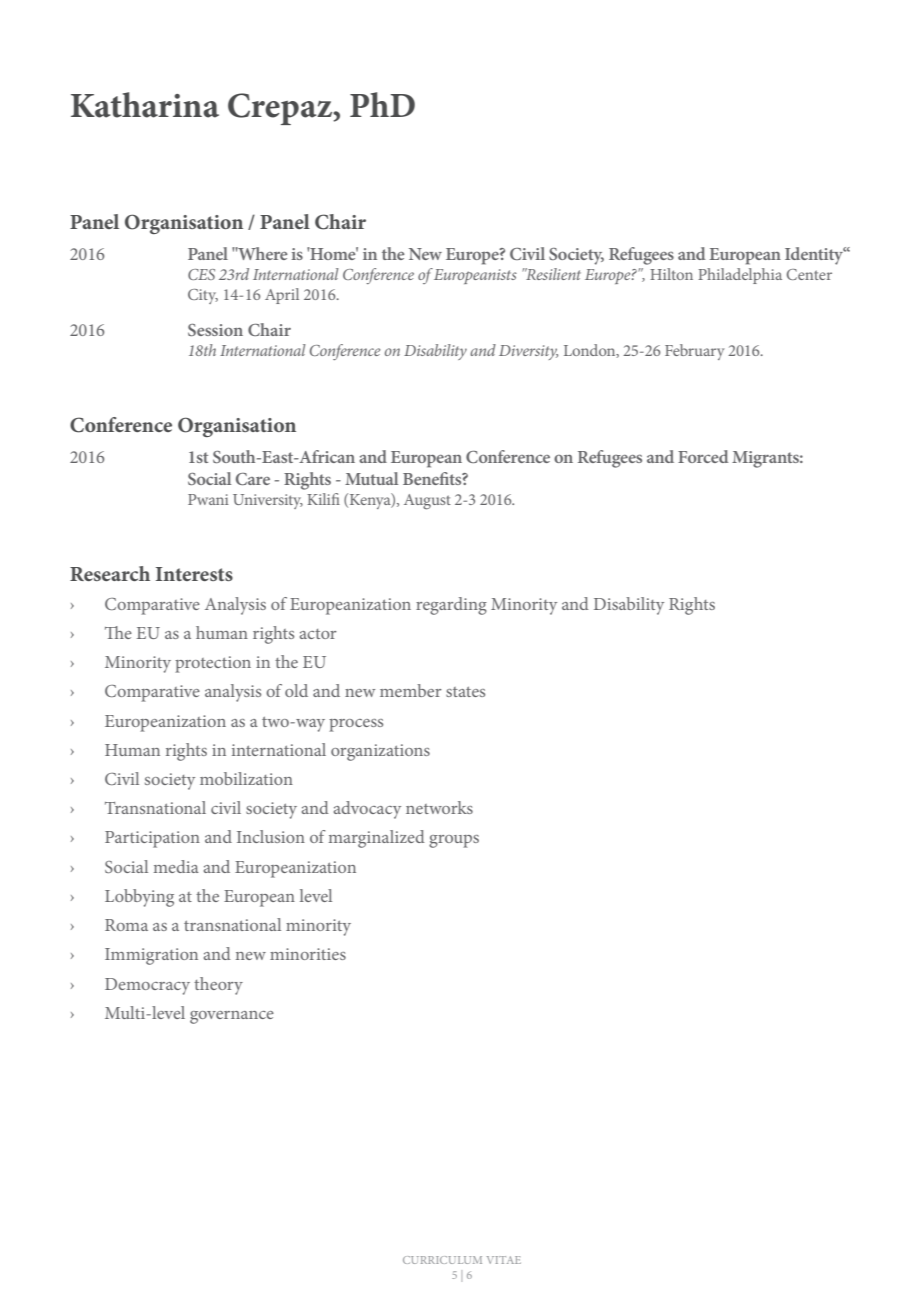 This image has width=924, height=1304. What do you see at coordinates (552, 274) in the image?
I see `Resilient` at bounding box center [552, 274].
